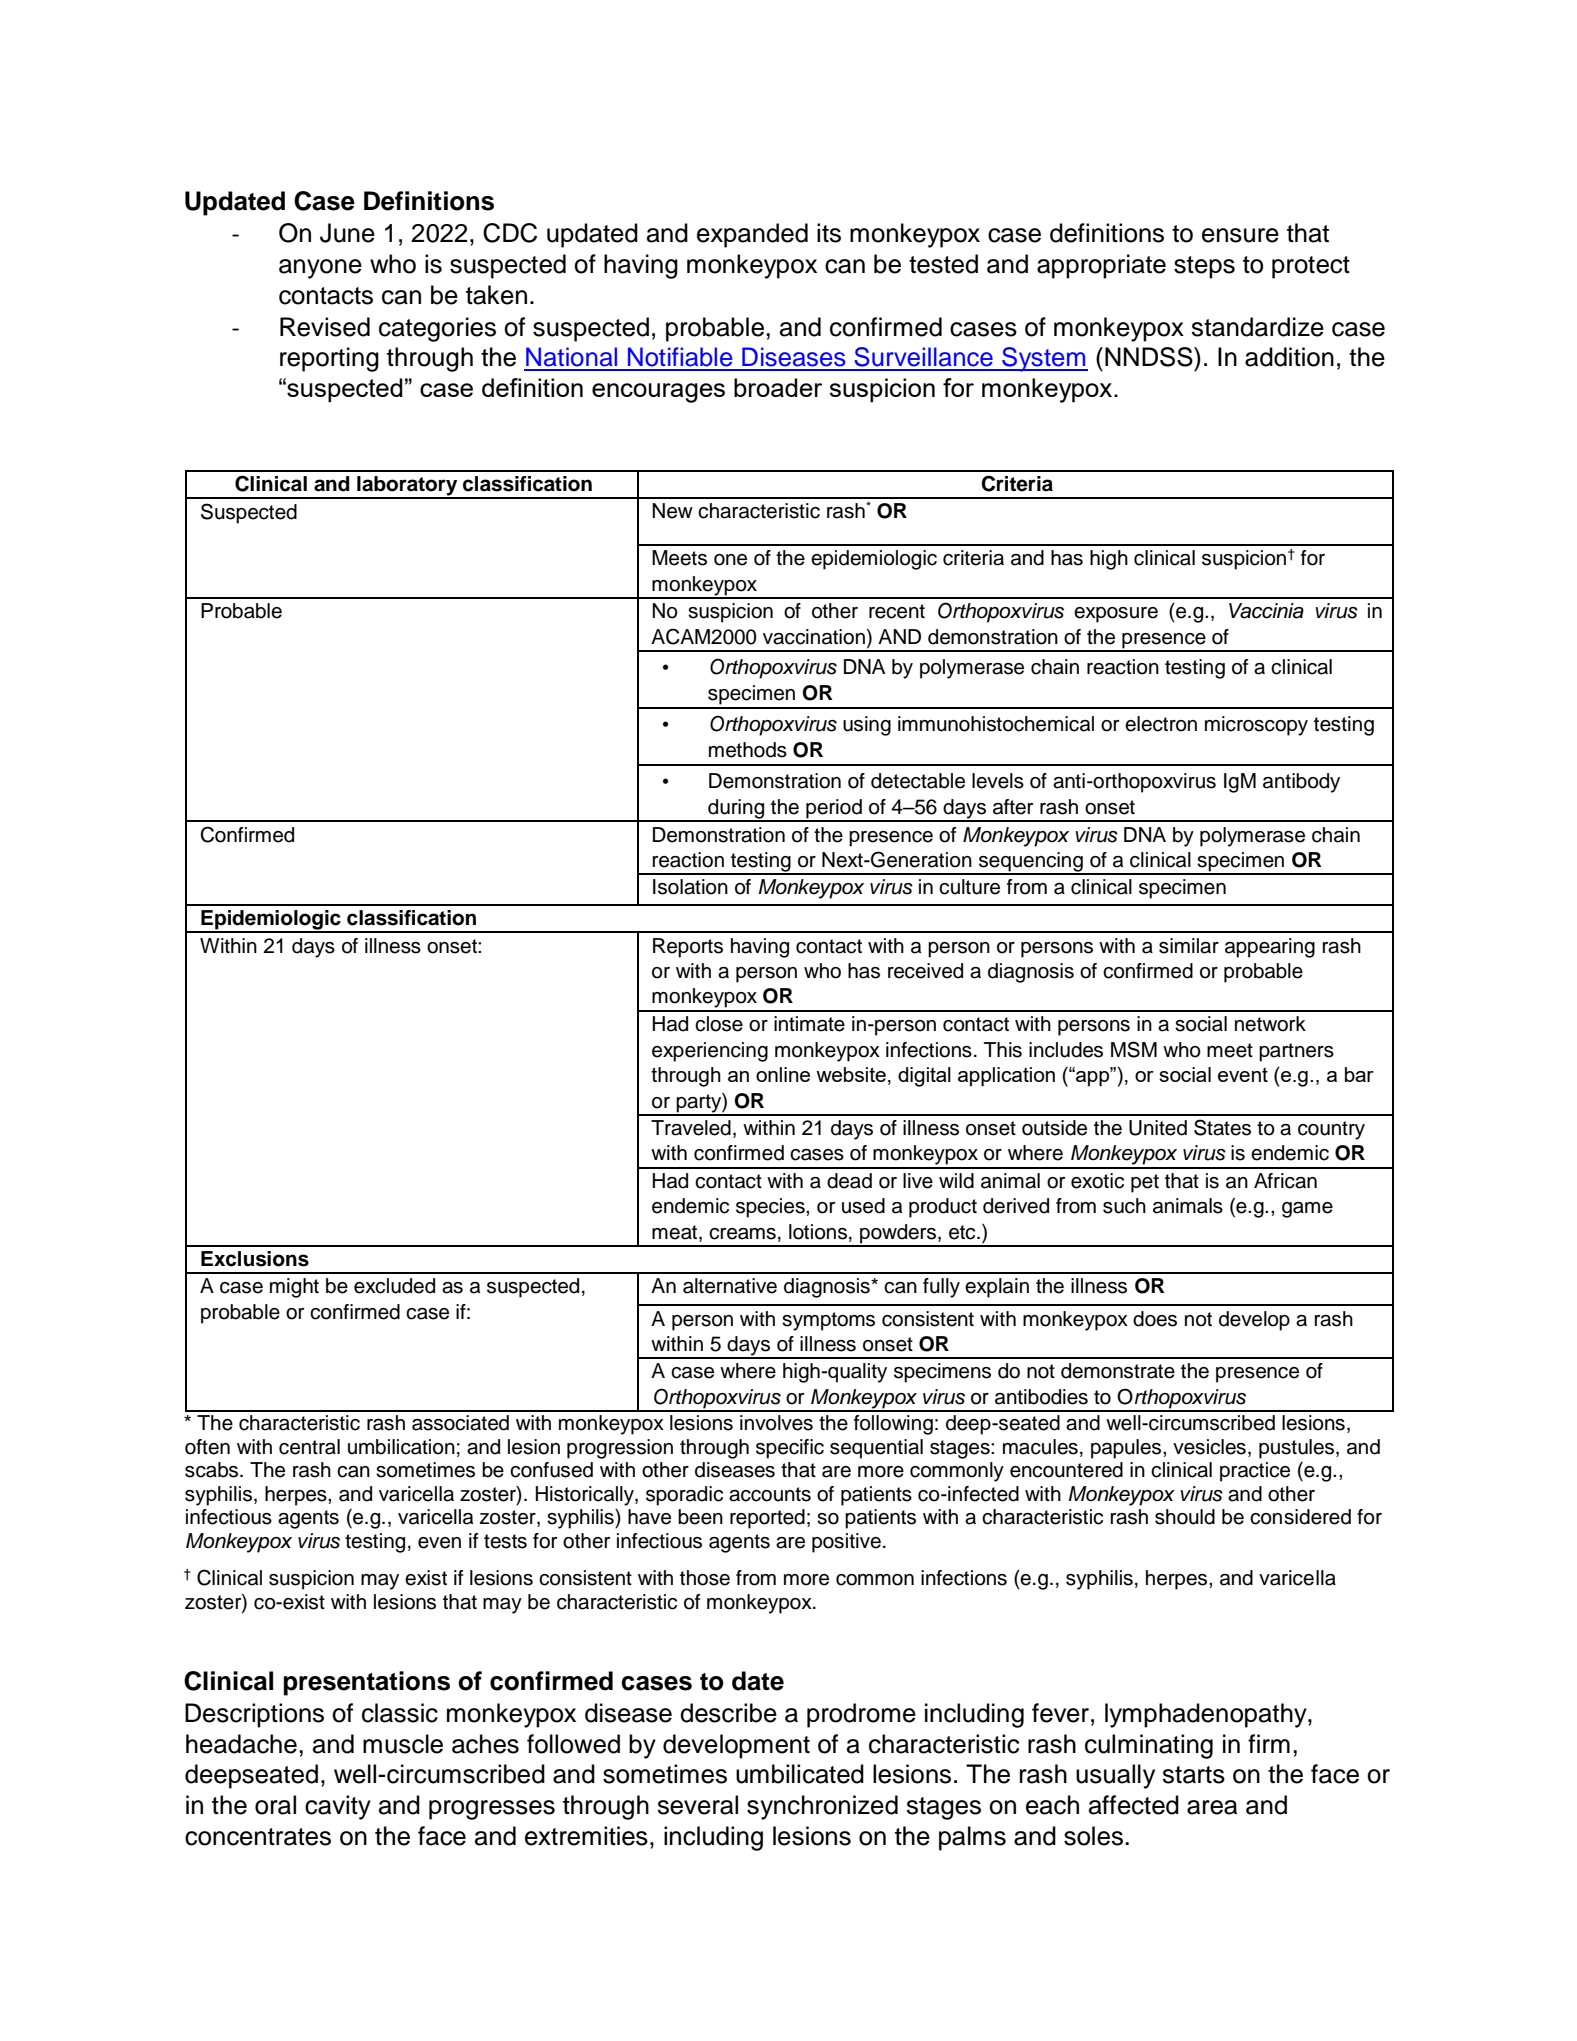 The height and width of the page is (2041, 1577). I want to click on expanded, so click(752, 235).
